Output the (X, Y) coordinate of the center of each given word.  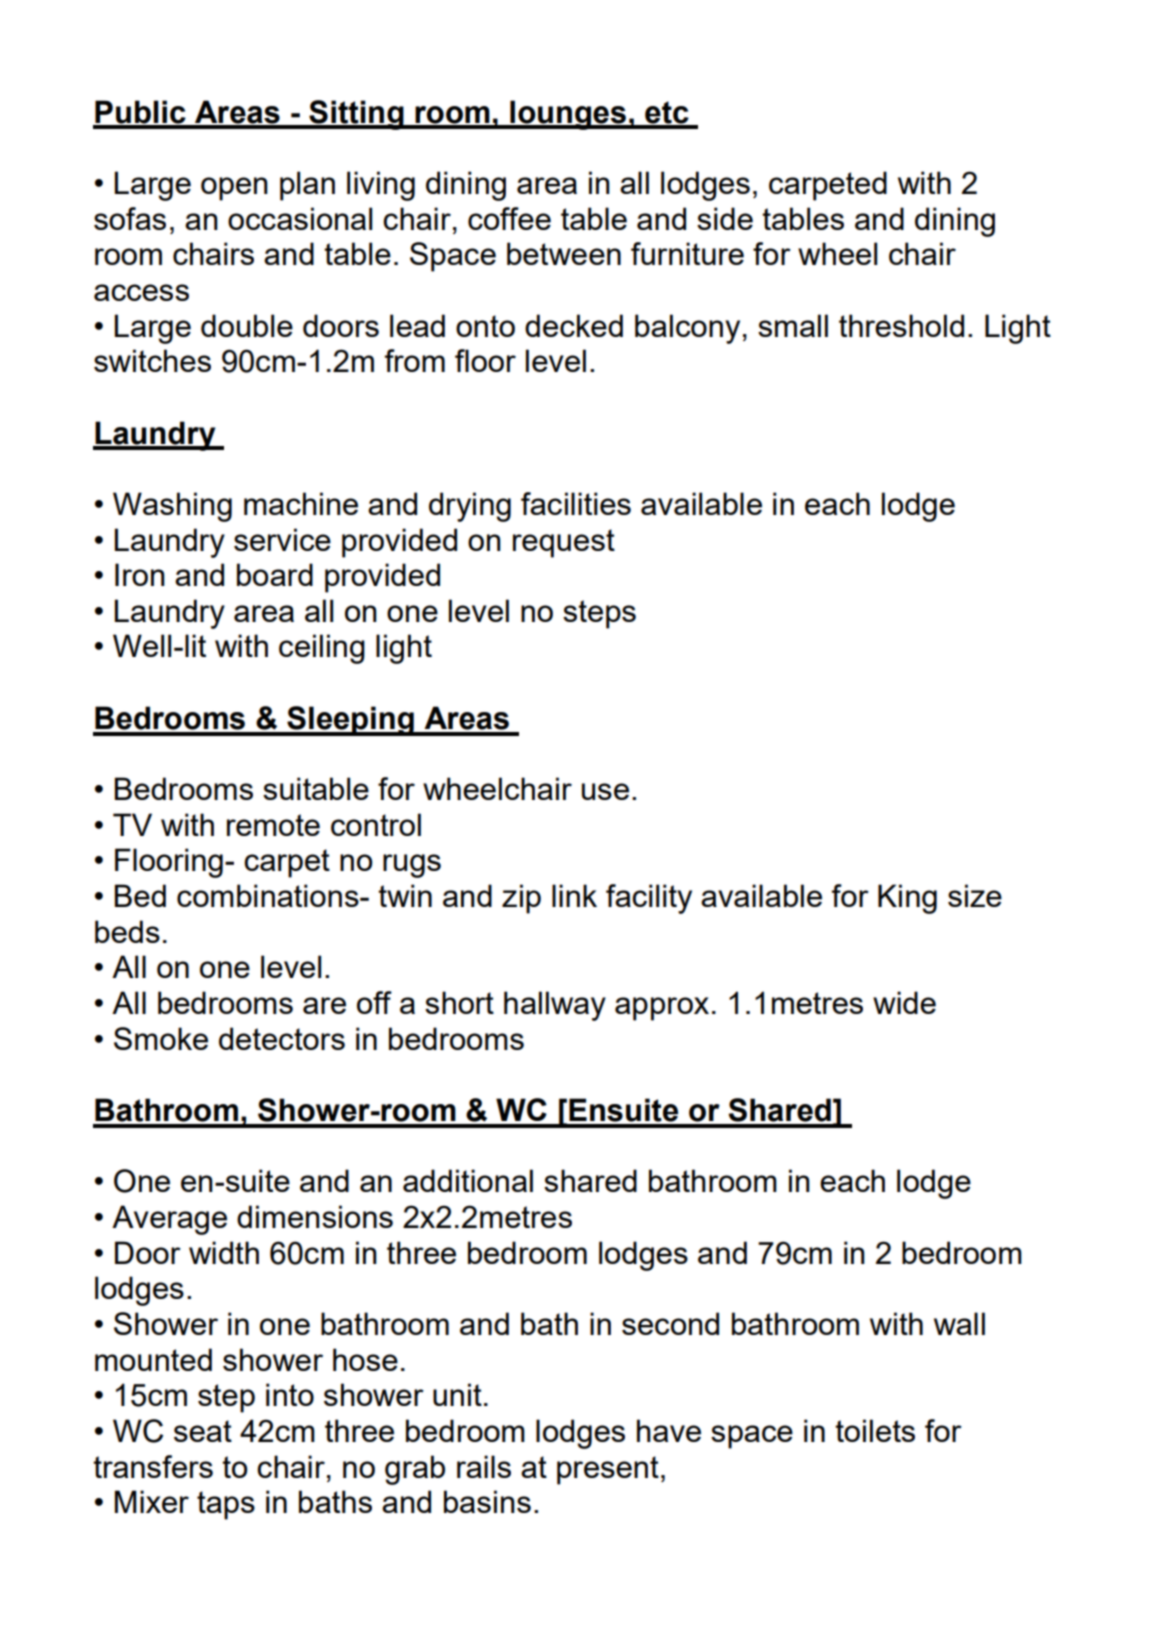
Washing (172, 507)
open (234, 189)
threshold (901, 325)
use (605, 791)
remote (273, 825)
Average (169, 1220)
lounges (568, 115)
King (907, 899)
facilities (576, 503)
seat (203, 1431)
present (608, 1470)
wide (904, 1002)
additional (468, 1180)
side (725, 218)
